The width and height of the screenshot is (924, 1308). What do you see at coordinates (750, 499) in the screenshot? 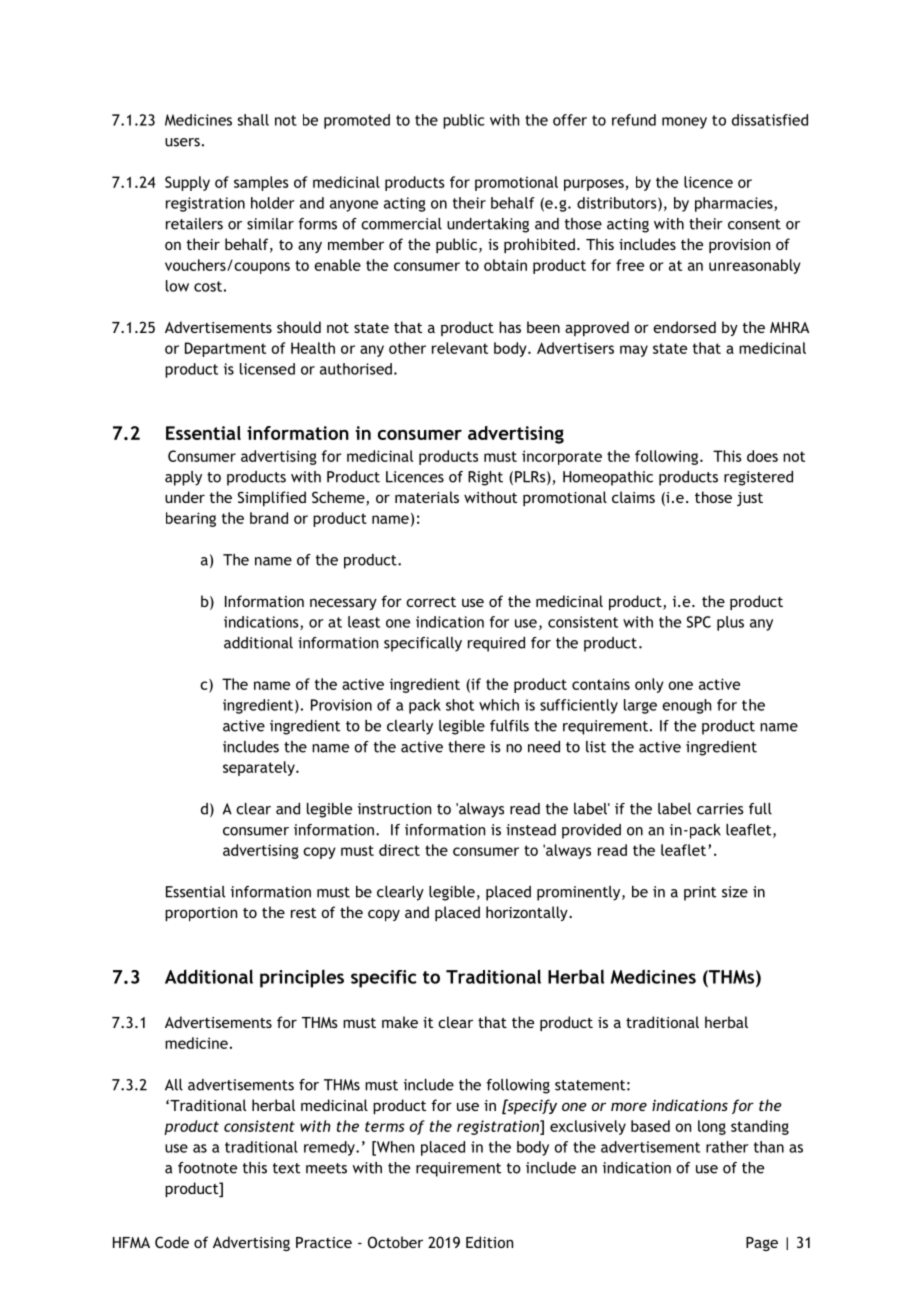
I see `just` at bounding box center [750, 499].
